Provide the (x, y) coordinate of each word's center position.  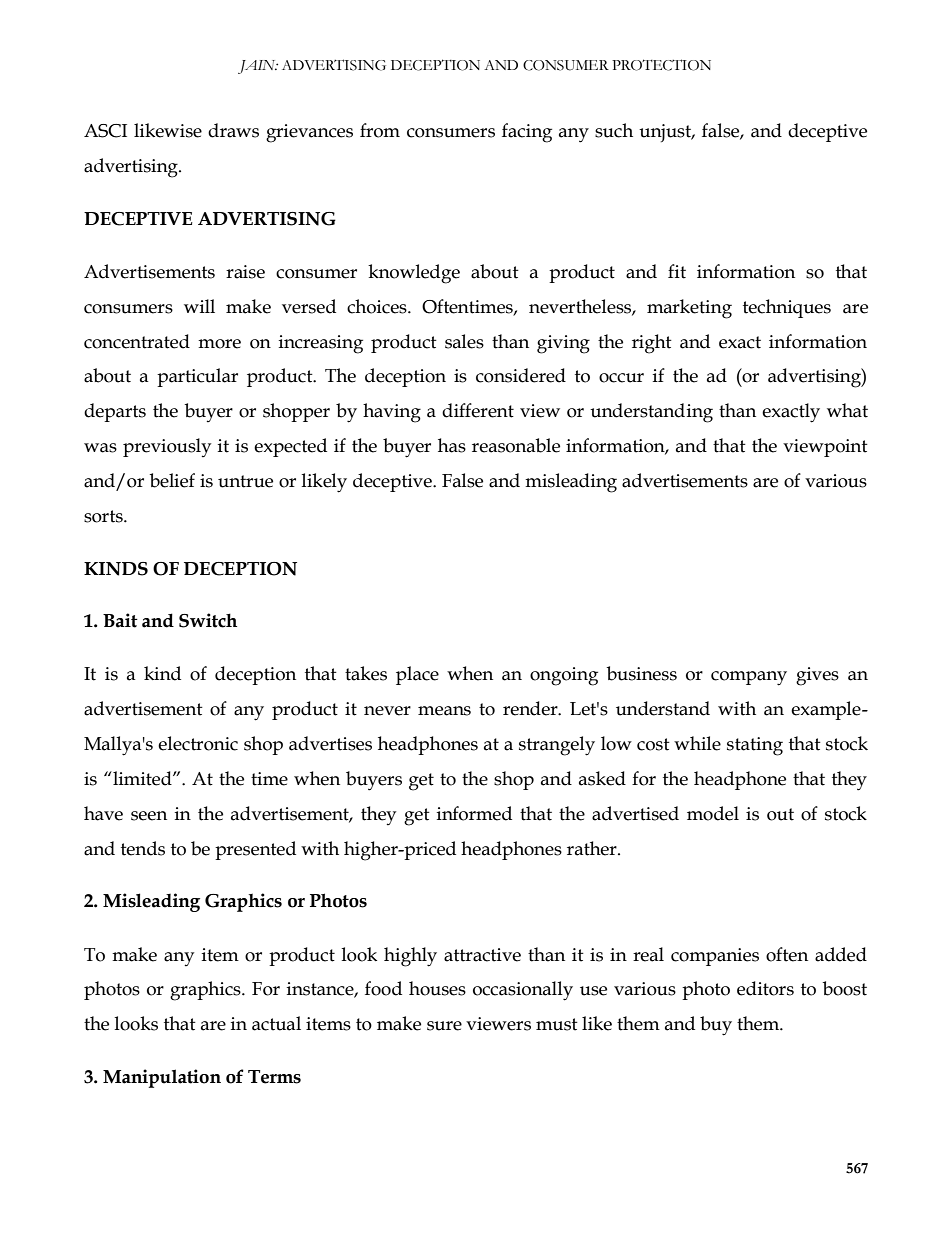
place (417, 675)
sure (444, 1026)
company (749, 678)
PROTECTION (661, 65)
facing (527, 133)
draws (233, 130)
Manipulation (162, 1078)
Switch (208, 620)
